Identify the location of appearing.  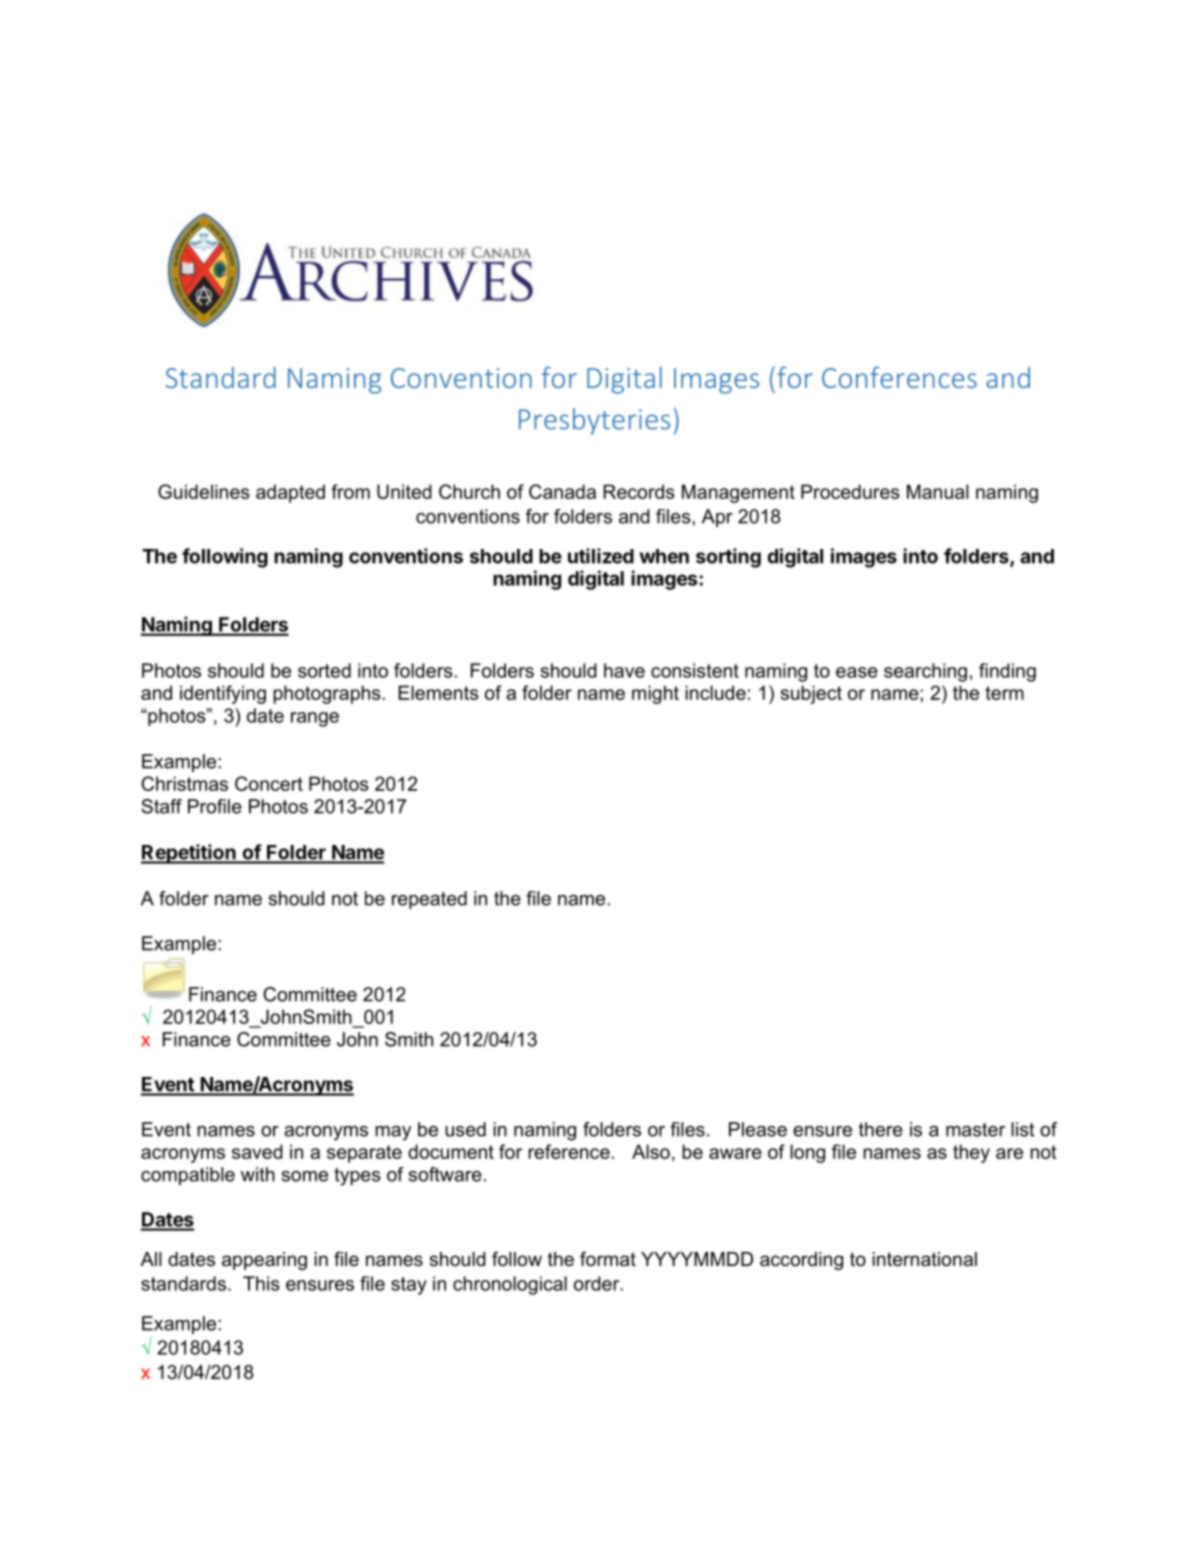
(264, 1261).
